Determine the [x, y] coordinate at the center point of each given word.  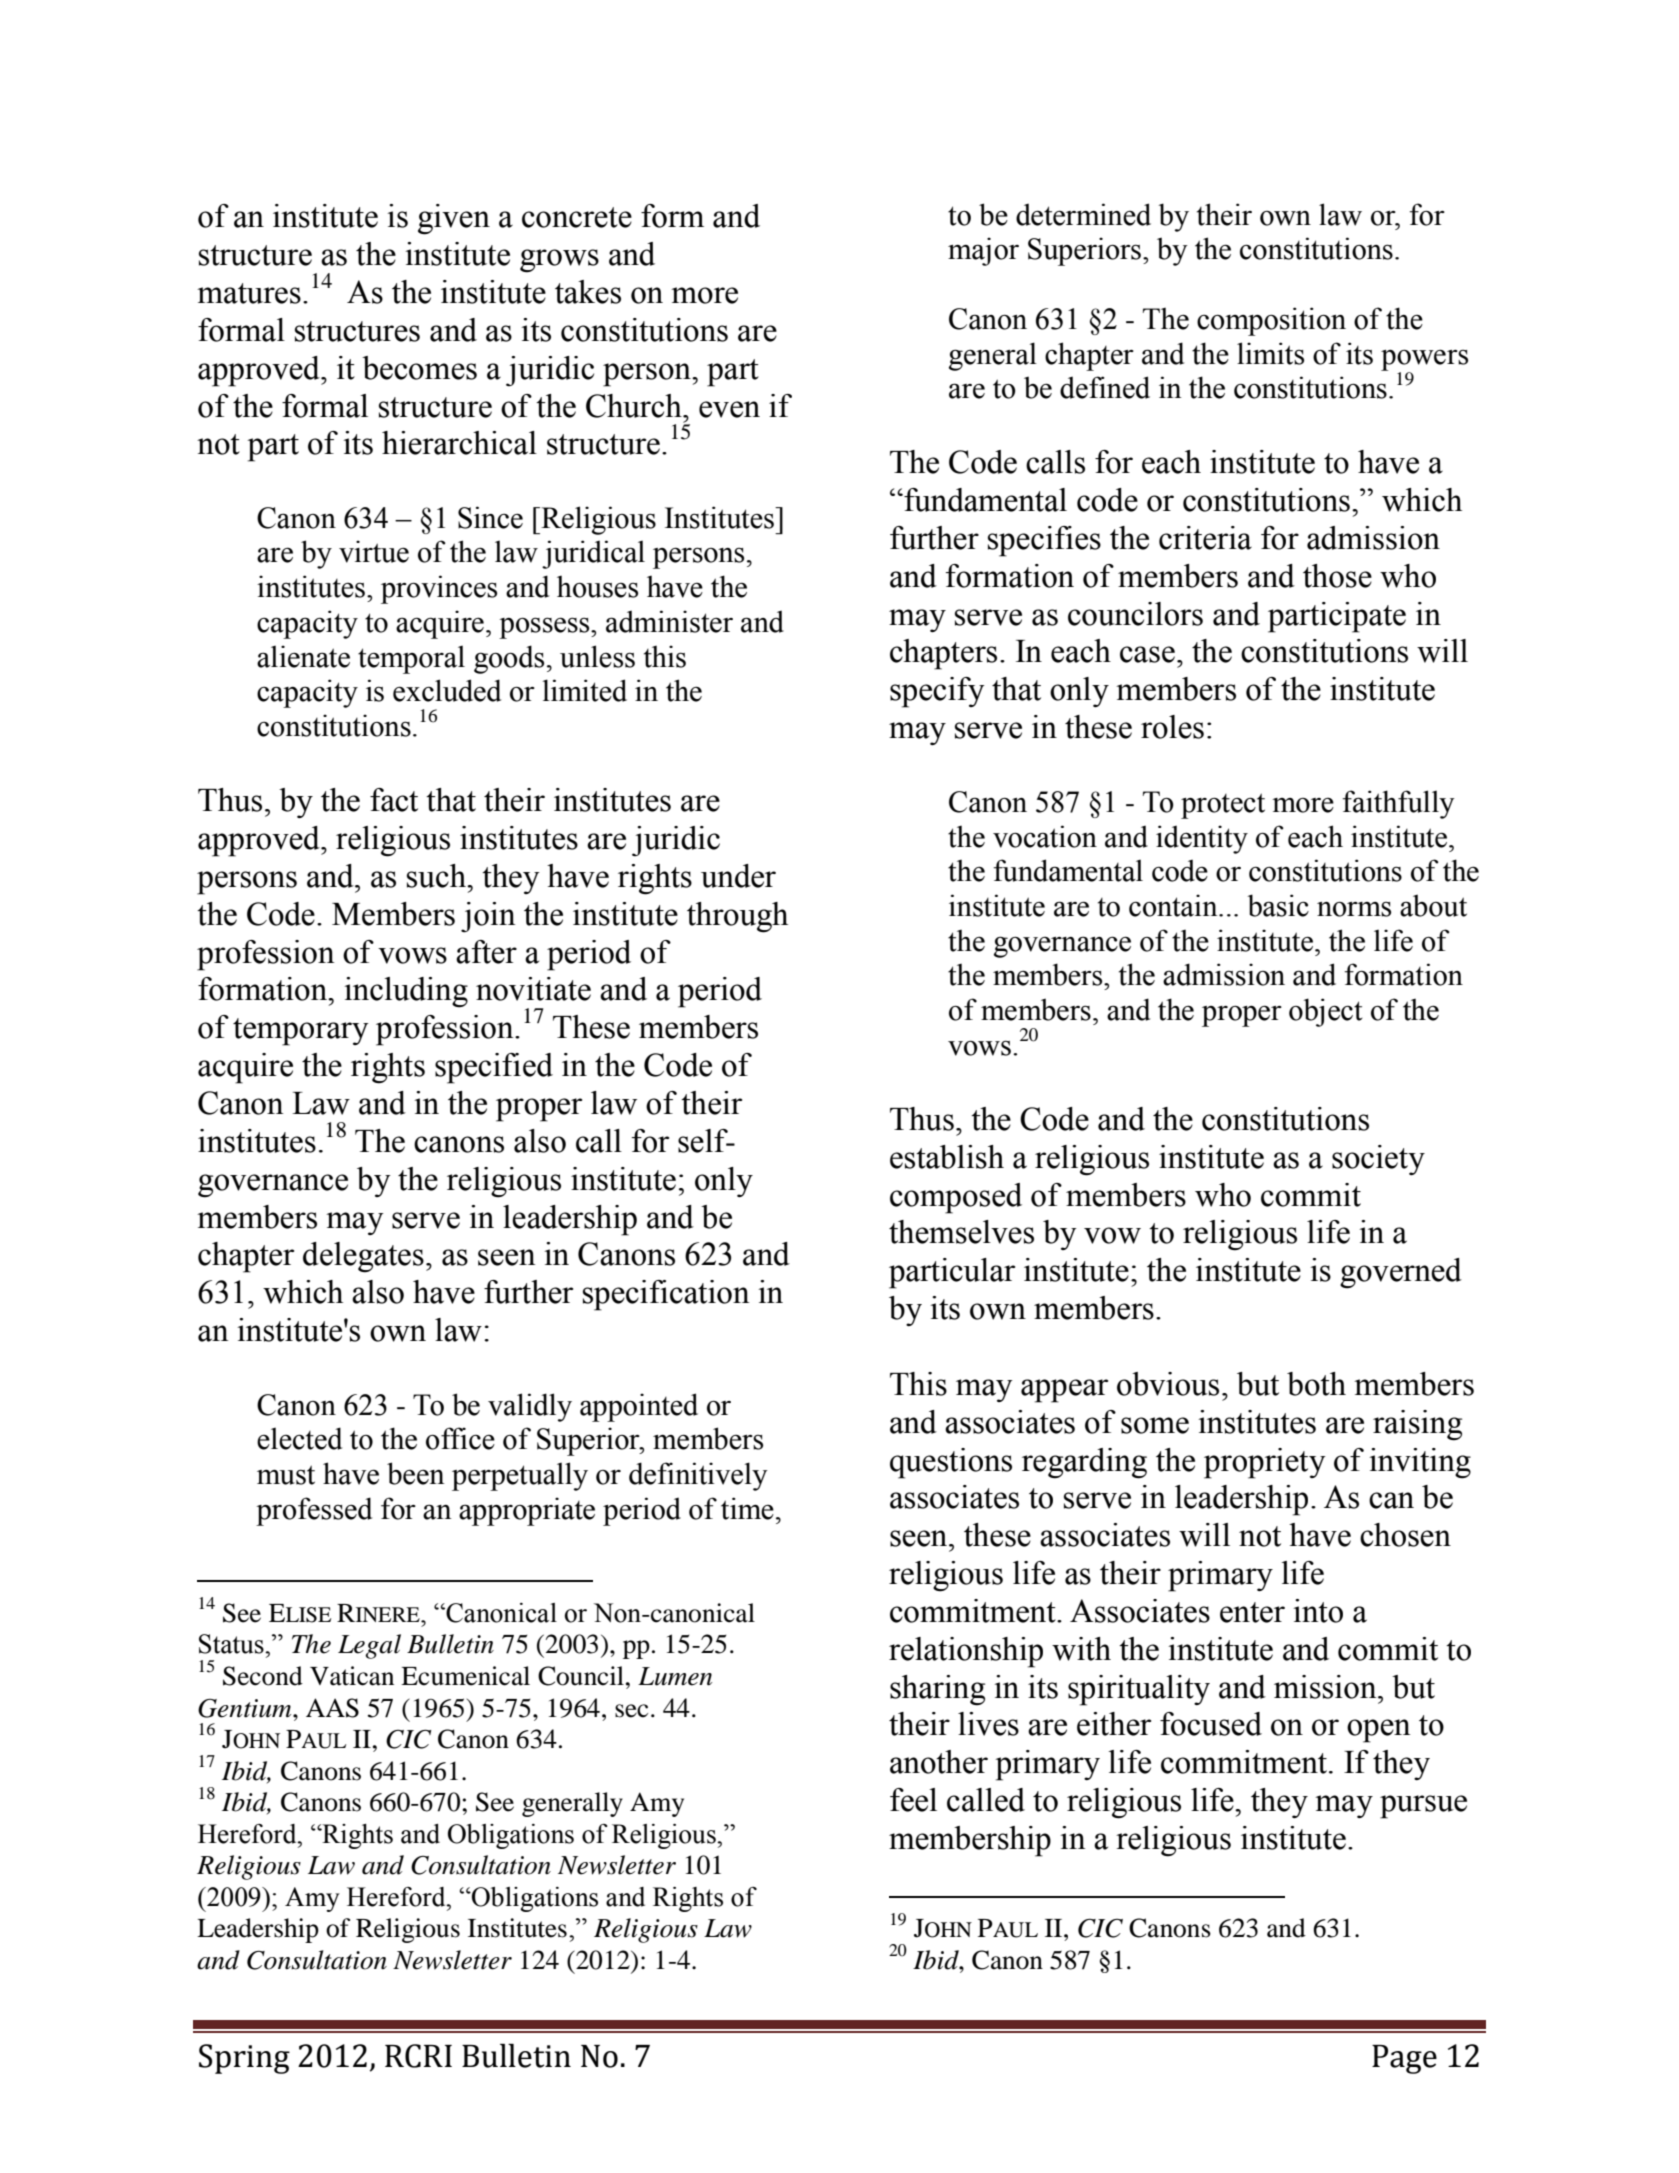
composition [1271, 321]
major [983, 251]
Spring [244, 2059]
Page [1404, 2059]
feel [913, 1800]
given [454, 219]
